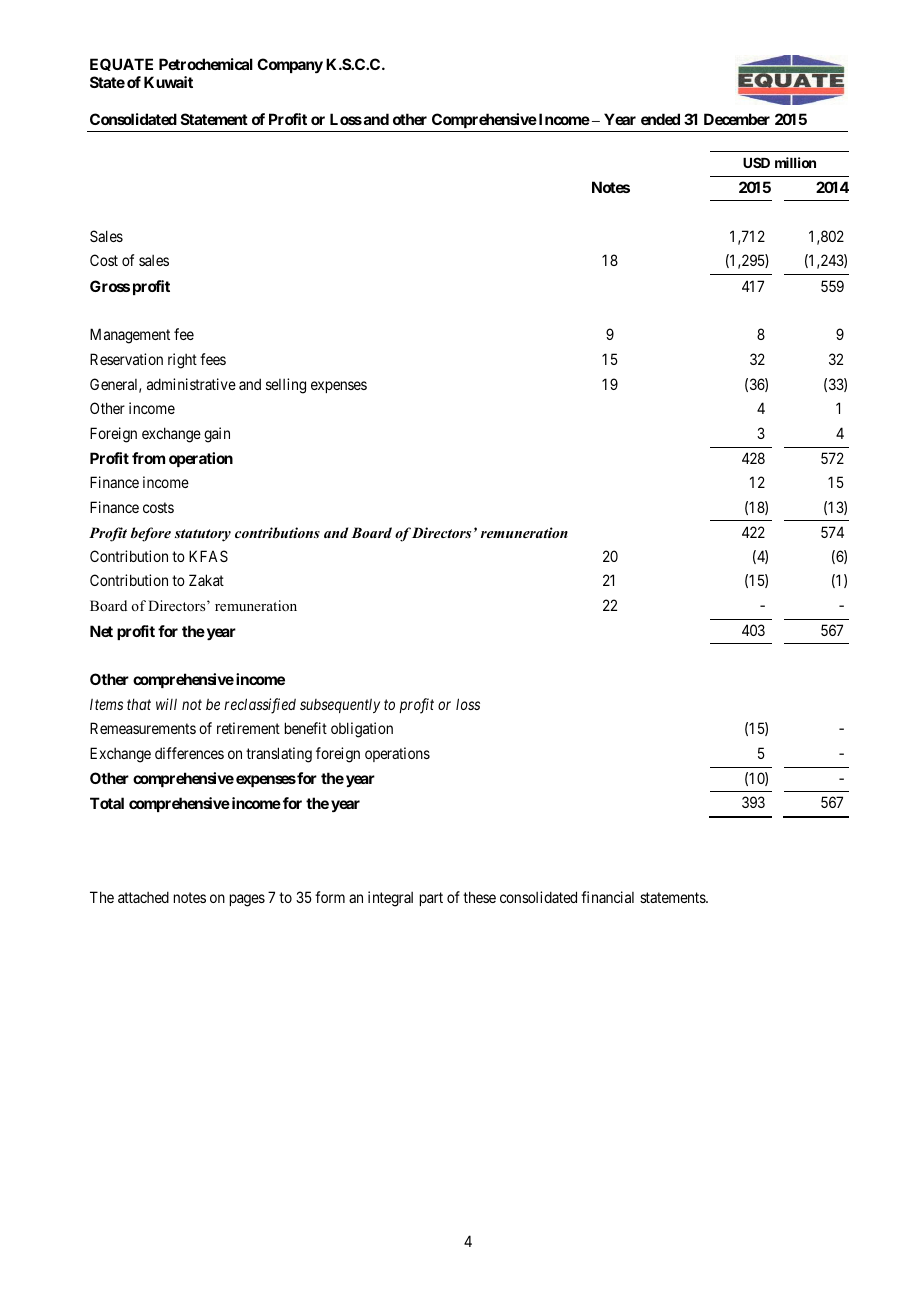  I want to click on part, so click(431, 899).
